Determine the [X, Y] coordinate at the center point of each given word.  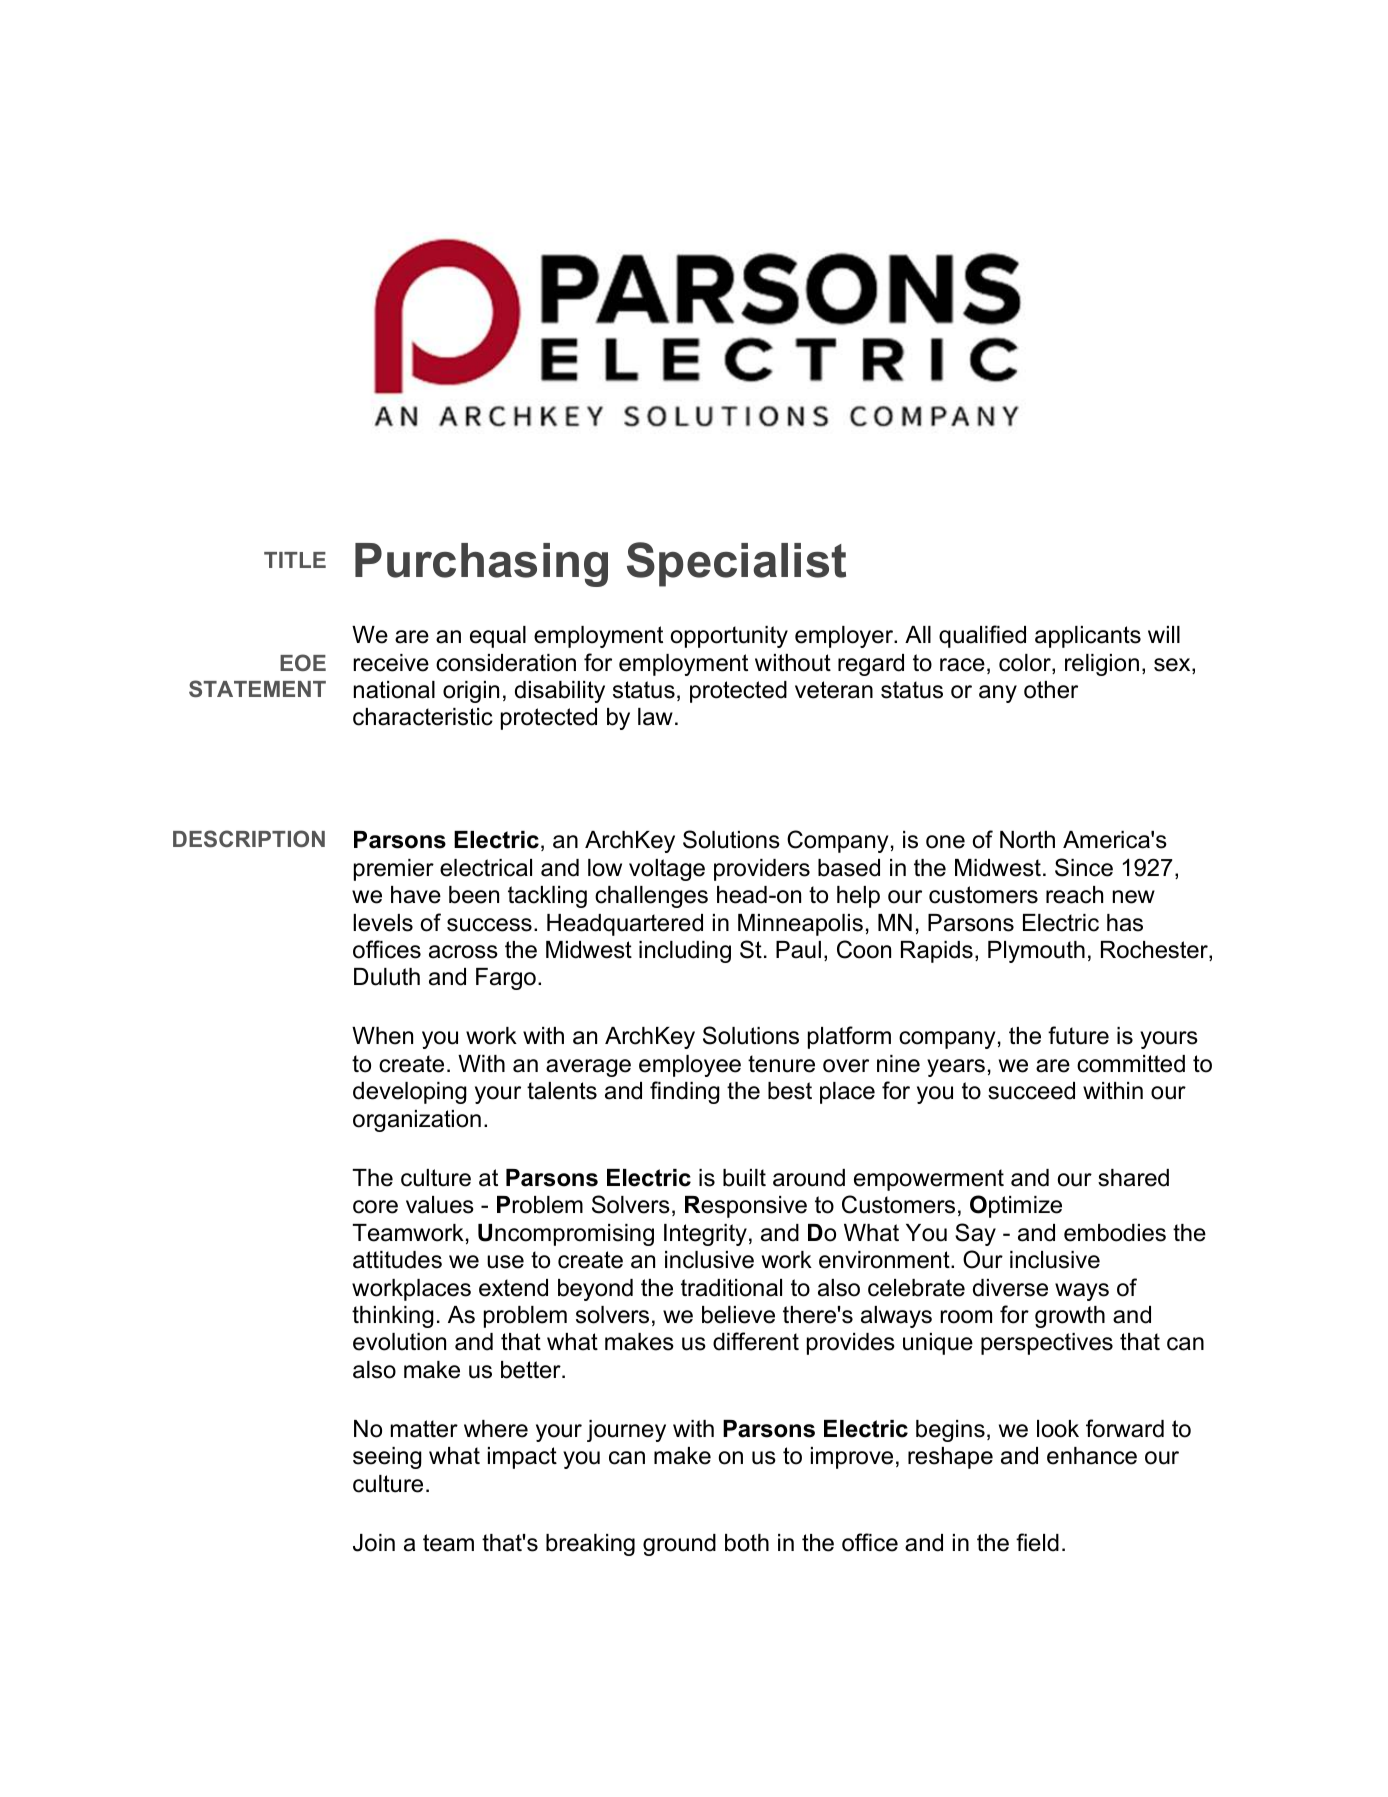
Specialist [736, 564]
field [1037, 1542]
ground [679, 1545]
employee [690, 1066]
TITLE [295, 560]
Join [374, 1543]
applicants [1088, 637]
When [382, 1036]
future [1078, 1035]
